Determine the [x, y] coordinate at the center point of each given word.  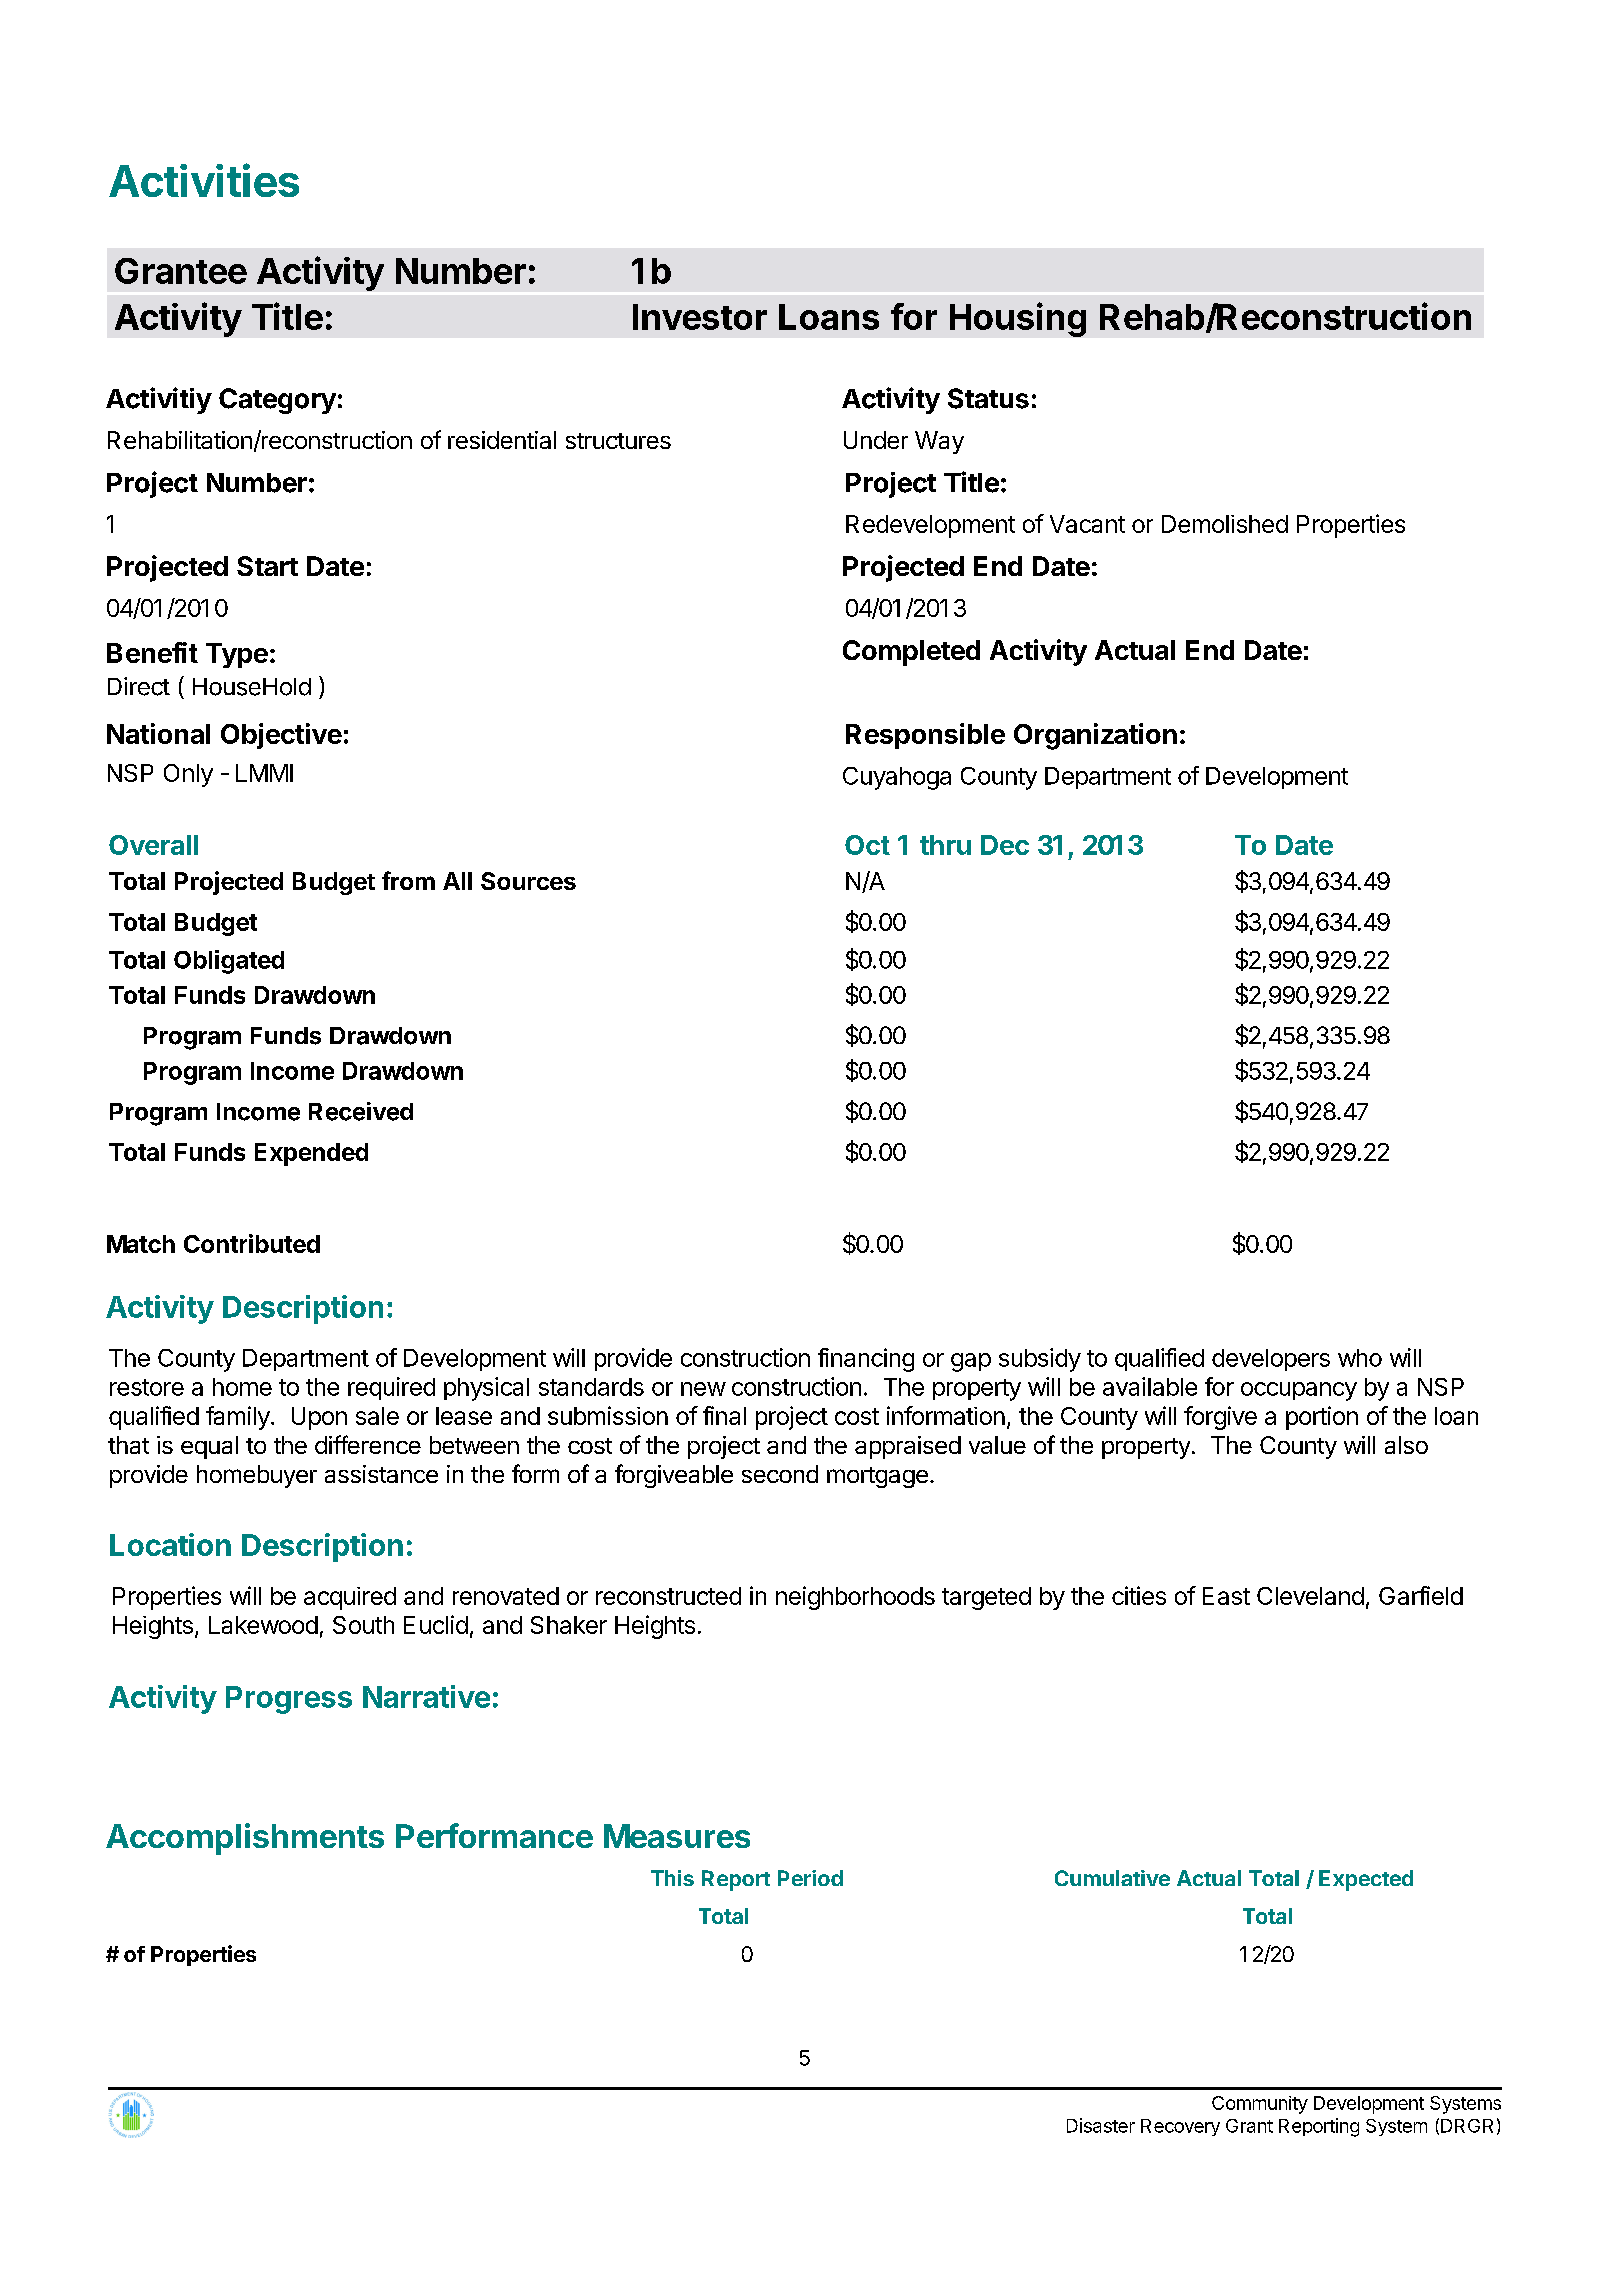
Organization [1095, 736]
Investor [700, 317]
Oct [867, 845]
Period [810, 1878]
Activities [204, 180]
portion [1322, 1418]
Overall [153, 845]
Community [1260, 2105]
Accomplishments [245, 1839]
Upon [319, 1418]
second [780, 1474]
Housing [1018, 319]
